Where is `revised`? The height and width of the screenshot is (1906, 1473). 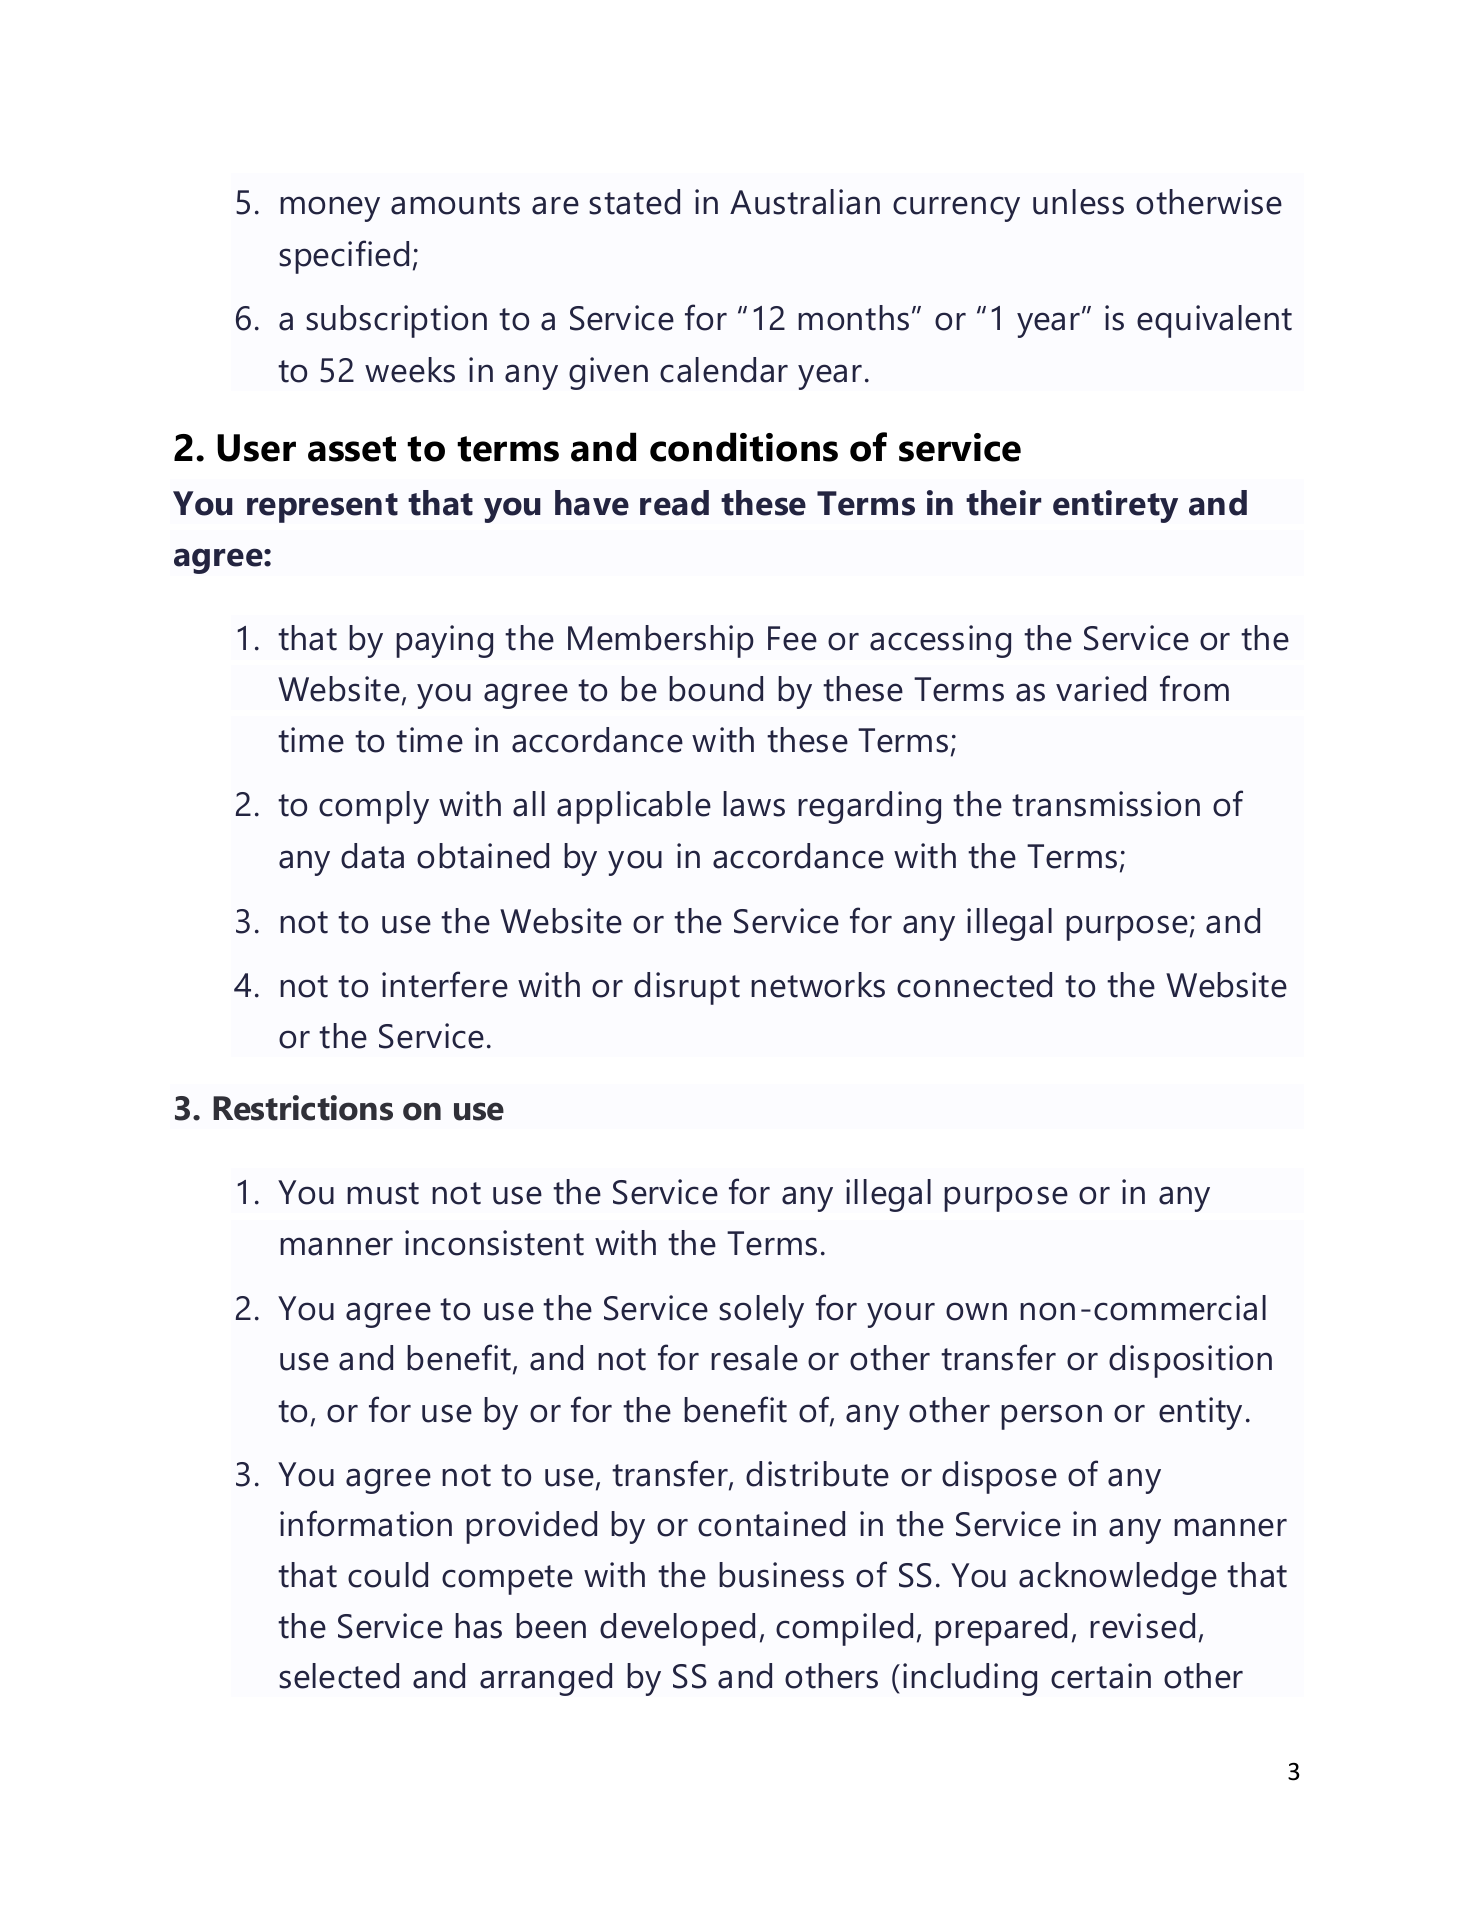
revised is located at coordinates (1142, 1626).
